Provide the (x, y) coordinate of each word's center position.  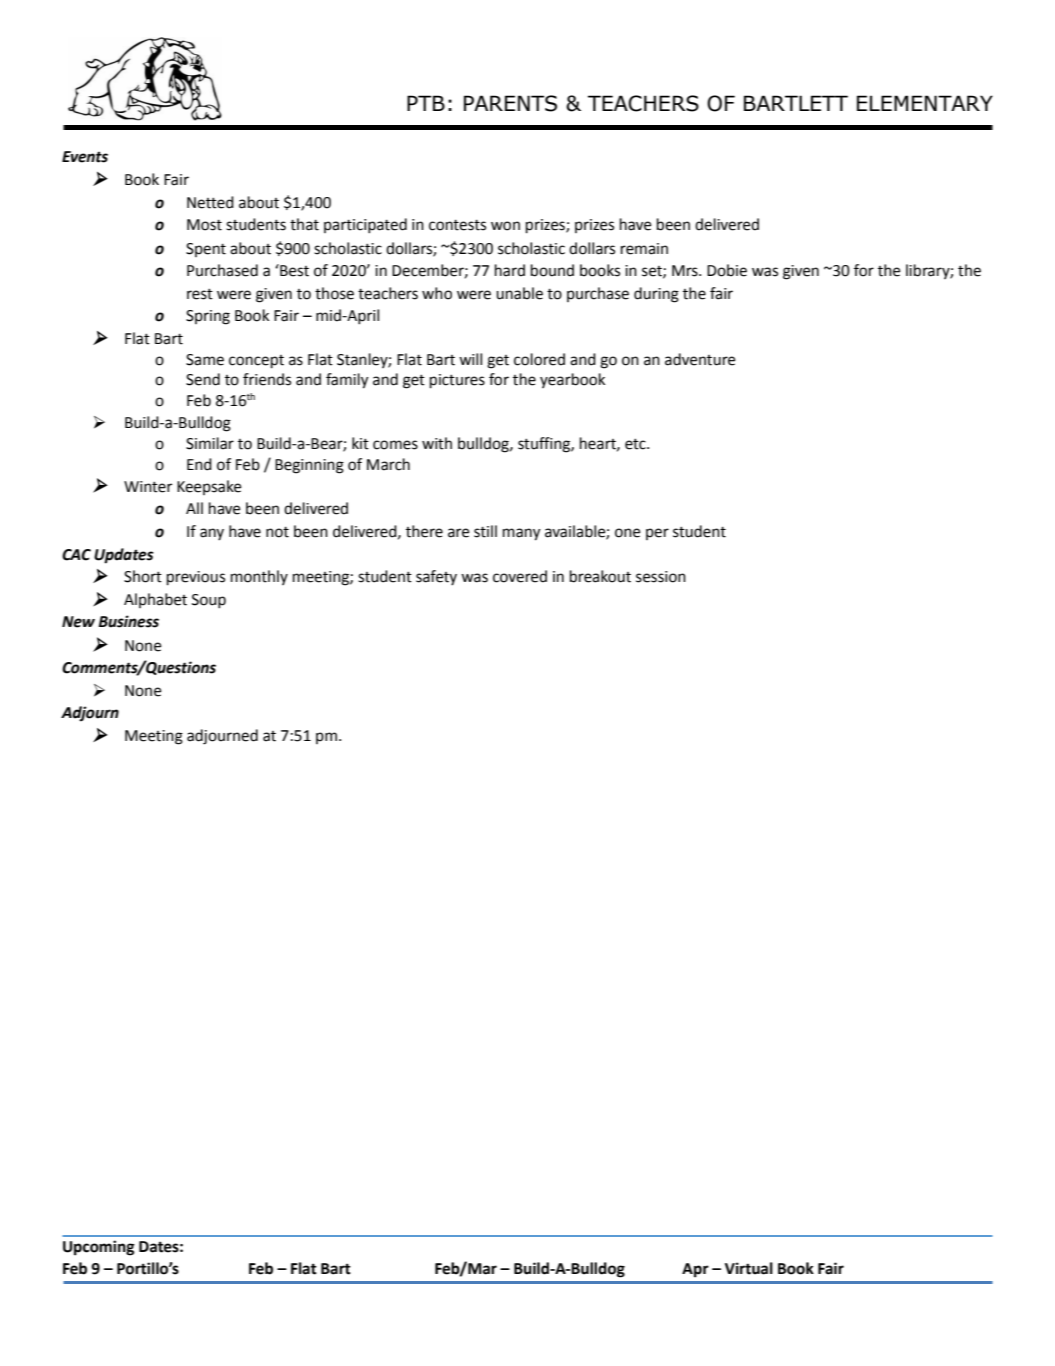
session (661, 577)
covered (520, 576)
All (194, 508)
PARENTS (510, 103)
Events (85, 157)
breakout (600, 576)
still (485, 531)
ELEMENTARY (925, 103)
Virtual (749, 1268)
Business (128, 621)
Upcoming (99, 1248)
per (657, 534)
